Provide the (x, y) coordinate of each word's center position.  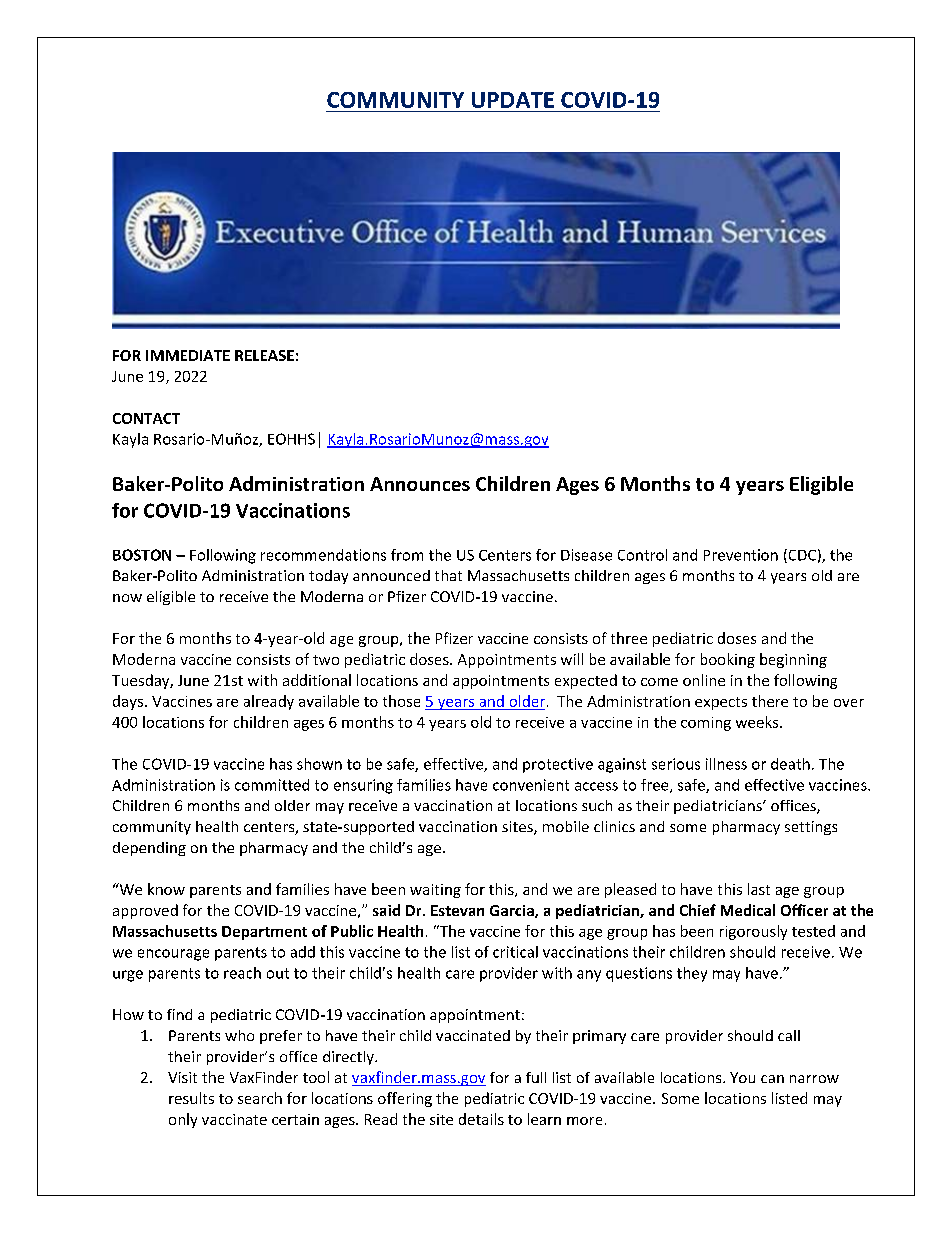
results (191, 1098)
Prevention (741, 555)
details (481, 1119)
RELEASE (264, 355)
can (772, 1079)
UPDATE (513, 100)
